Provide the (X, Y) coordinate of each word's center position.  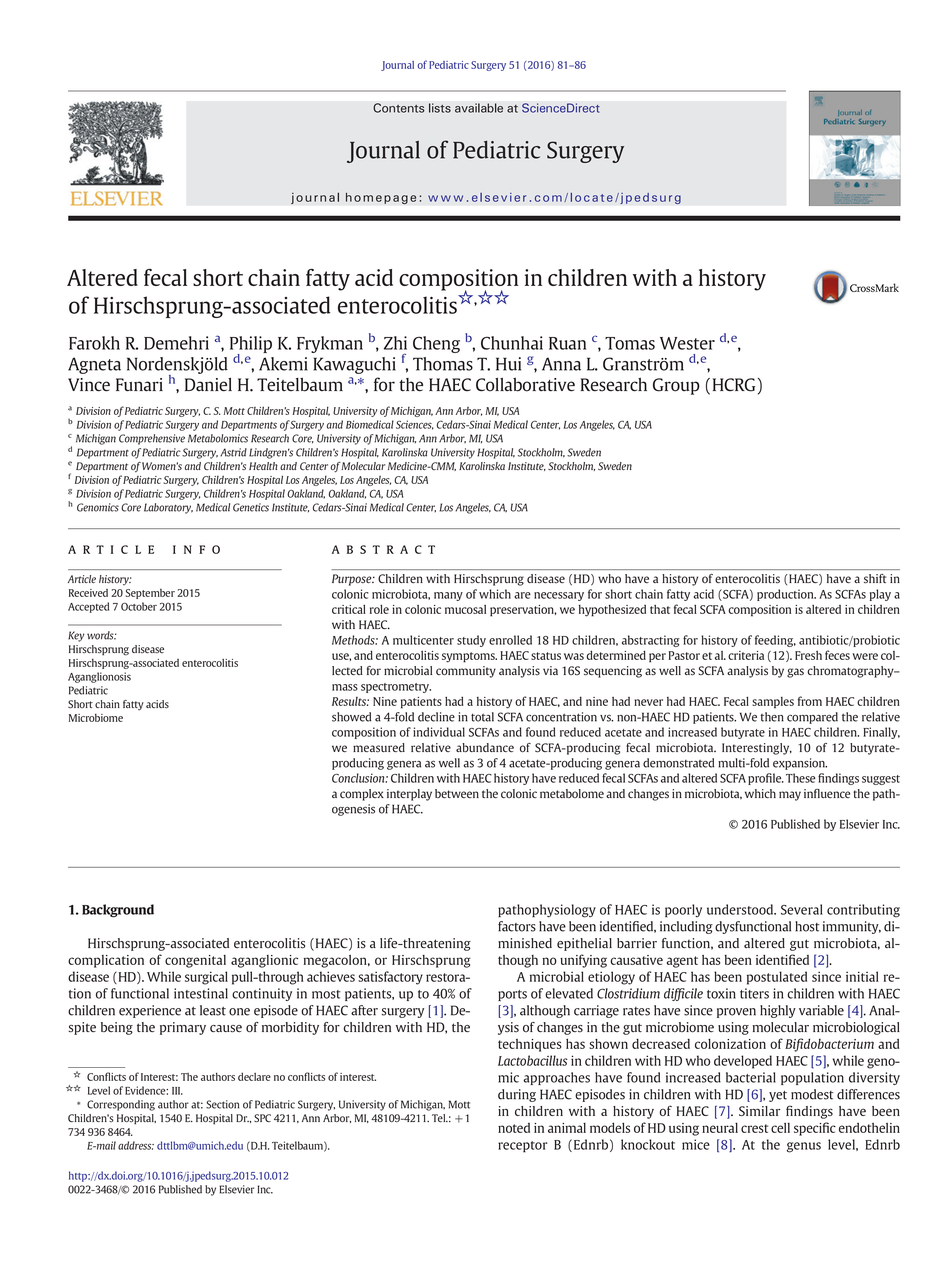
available (479, 108)
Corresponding (121, 1105)
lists (440, 108)
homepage (381, 198)
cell (780, 1128)
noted (514, 1128)
